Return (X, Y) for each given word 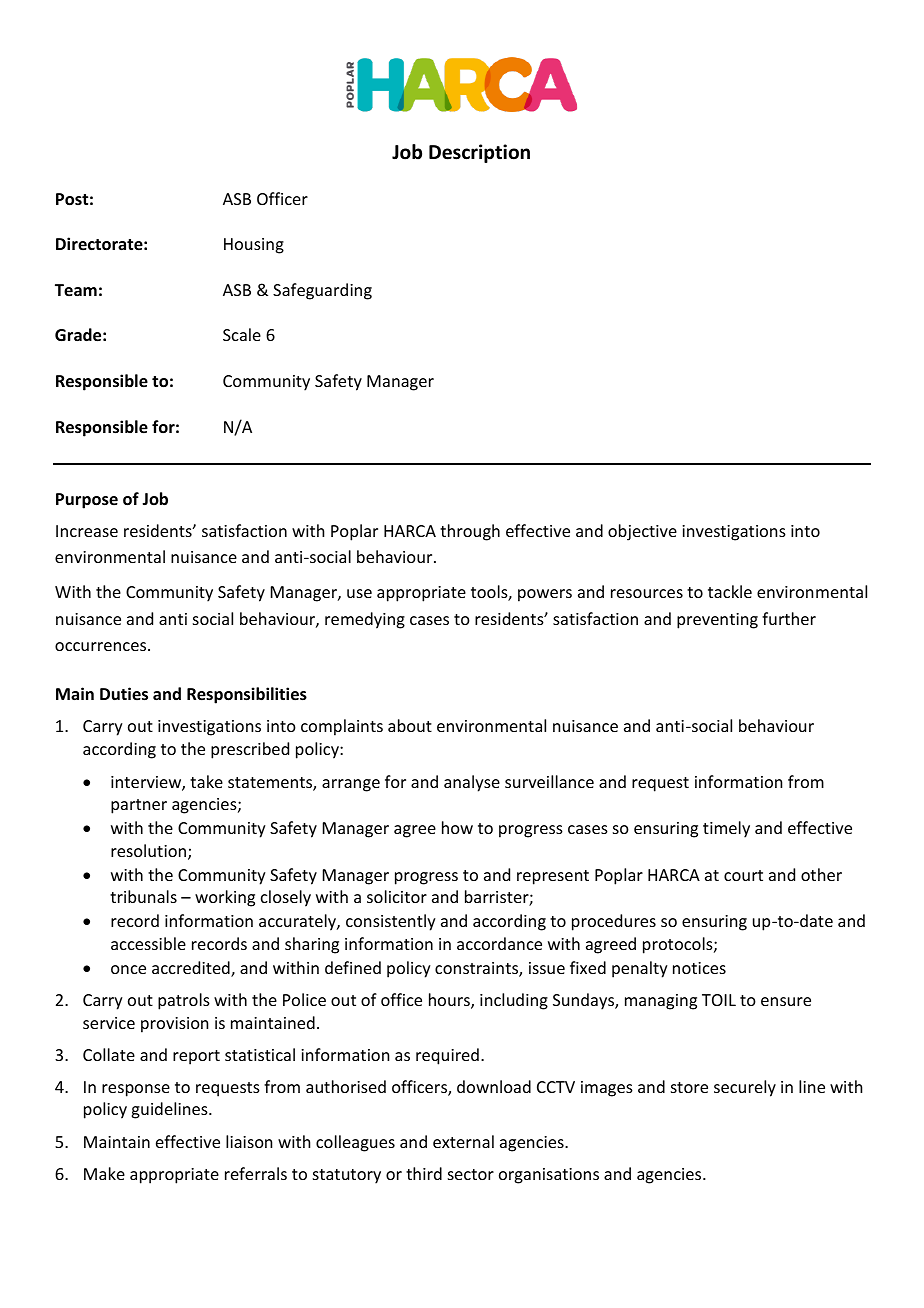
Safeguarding (322, 291)
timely (726, 829)
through (470, 532)
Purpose (87, 501)
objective (642, 532)
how (457, 827)
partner (139, 806)
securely (745, 1088)
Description (479, 153)
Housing (254, 246)
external (463, 1141)
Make (104, 1173)
